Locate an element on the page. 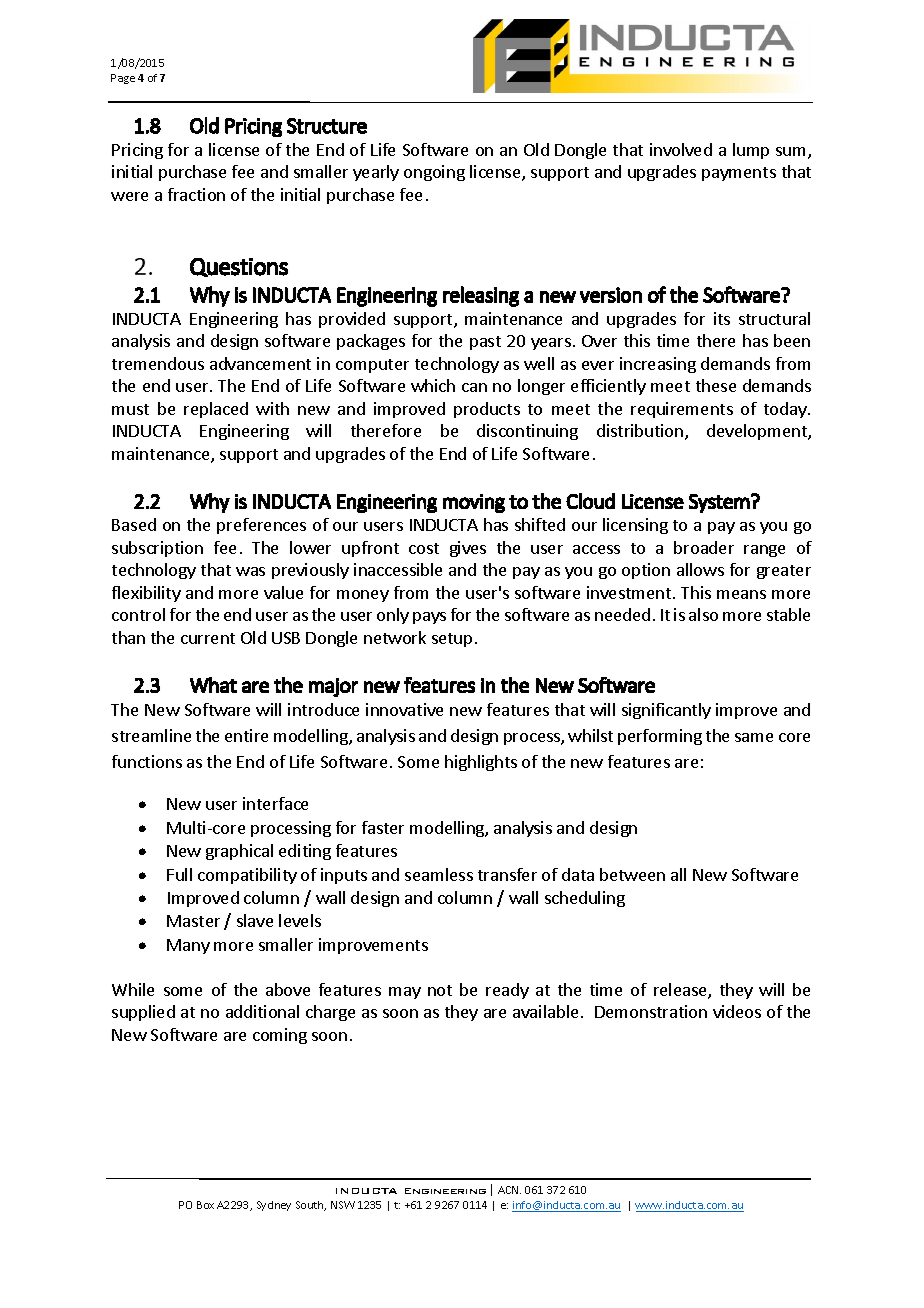 The width and height of the document is (924, 1308). setup is located at coordinates (452, 640).
